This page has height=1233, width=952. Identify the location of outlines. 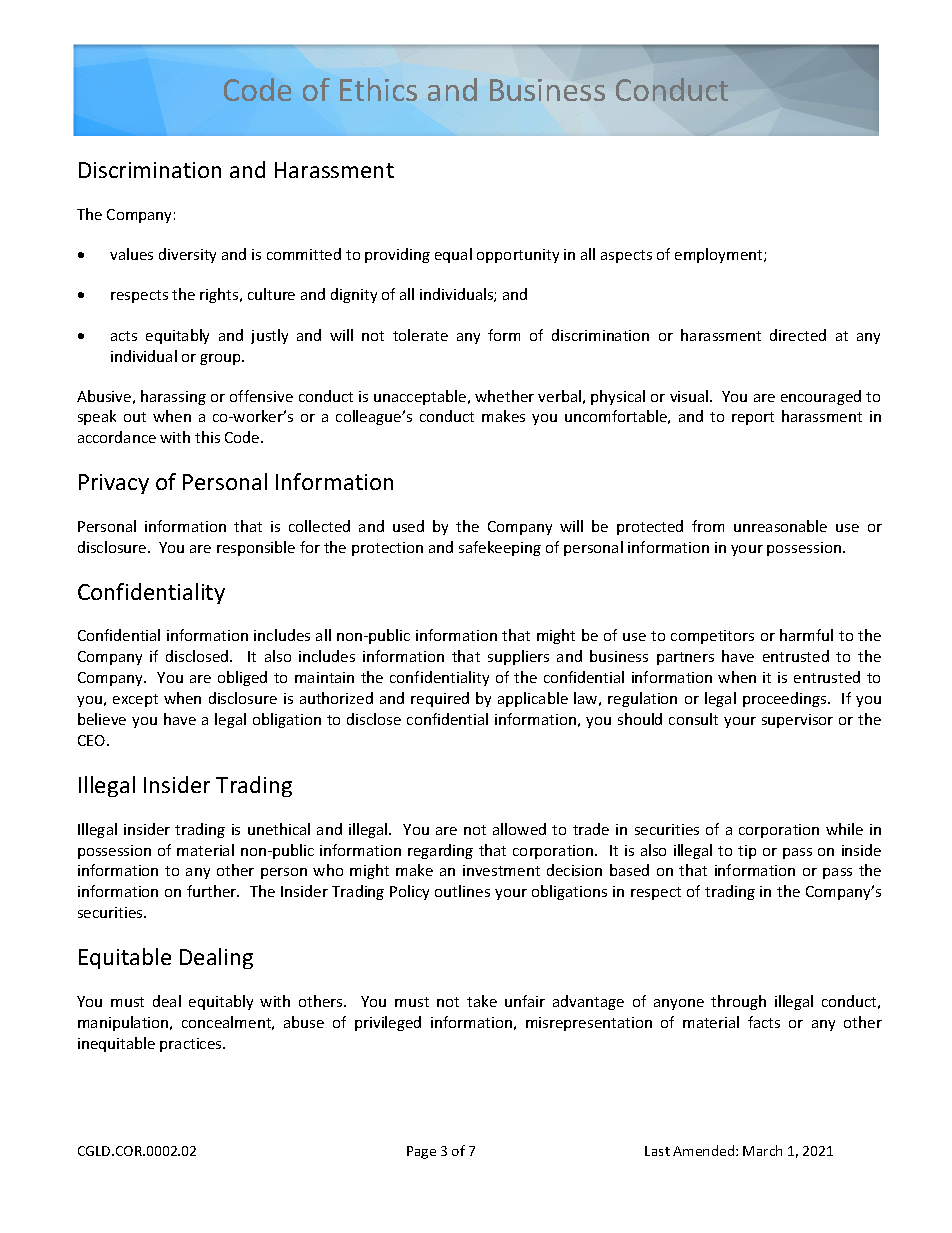
(462, 891).
